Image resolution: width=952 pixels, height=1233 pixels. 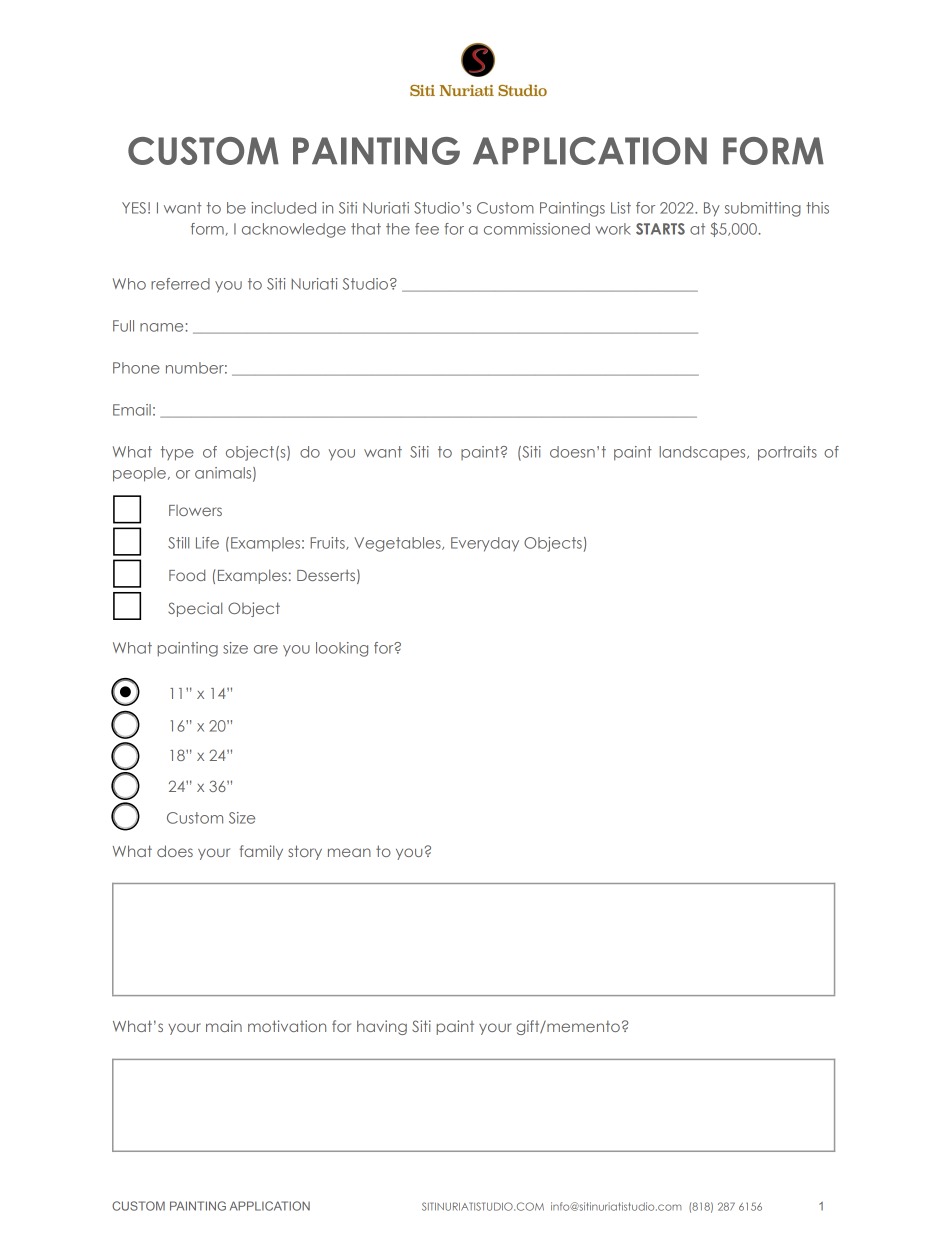 I want to click on looking, so click(x=342, y=649).
